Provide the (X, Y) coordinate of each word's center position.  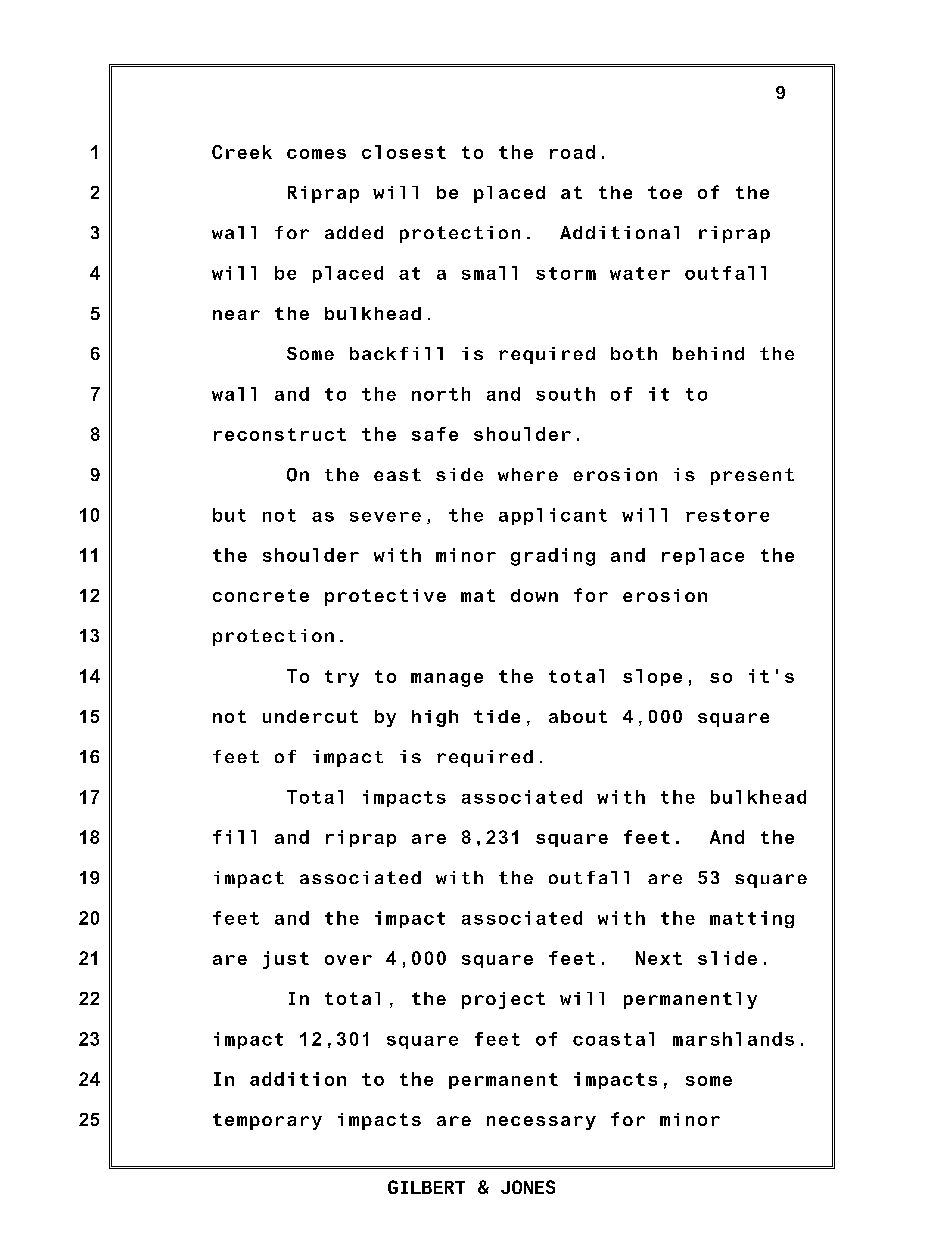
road (572, 152)
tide (497, 716)
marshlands (733, 1039)
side (459, 474)
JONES (528, 1187)
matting (752, 919)
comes (316, 154)
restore (727, 515)
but (229, 515)
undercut (310, 716)
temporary (267, 1121)
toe (665, 192)
